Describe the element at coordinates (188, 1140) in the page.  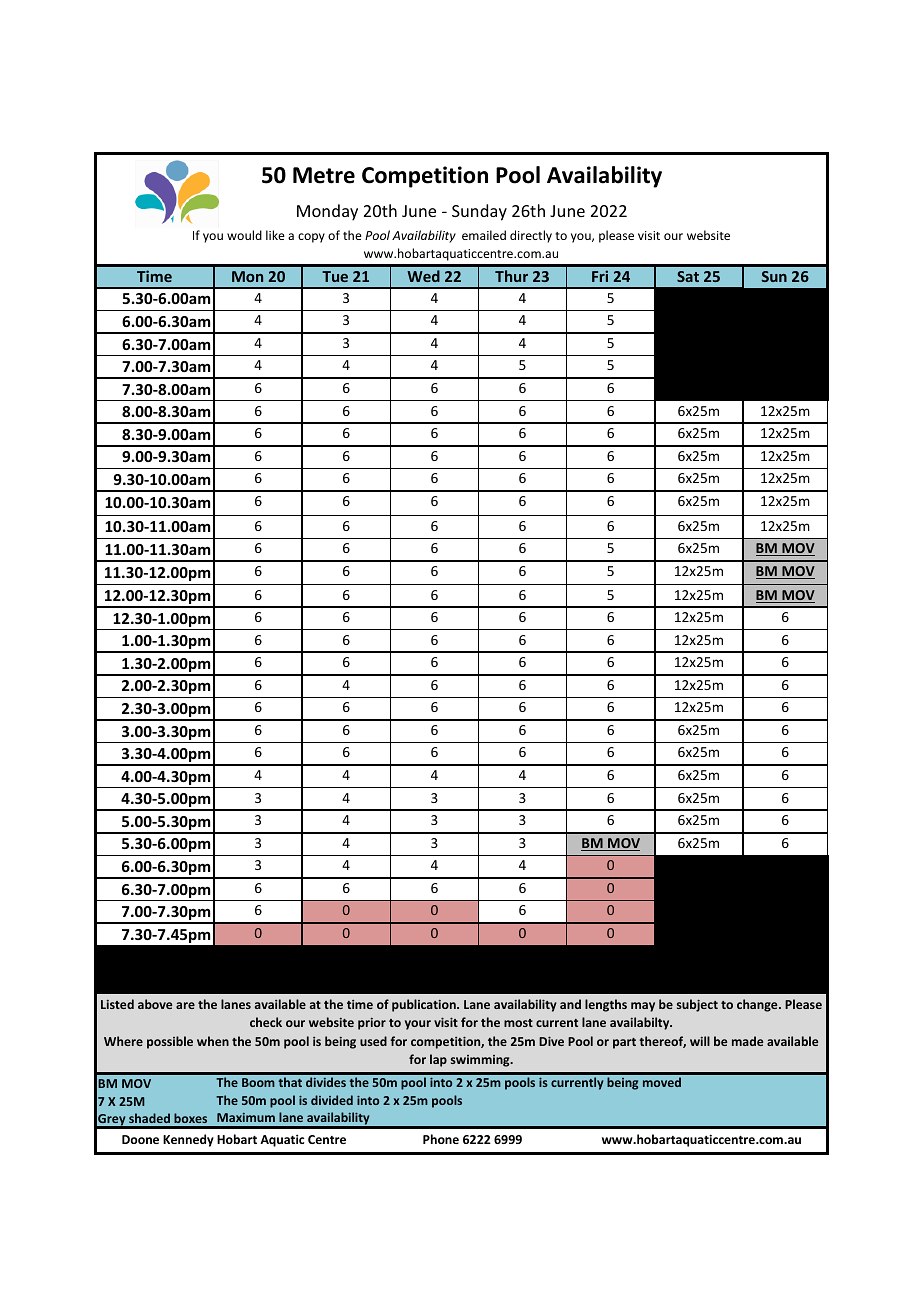
I see `Kennedy` at that location.
